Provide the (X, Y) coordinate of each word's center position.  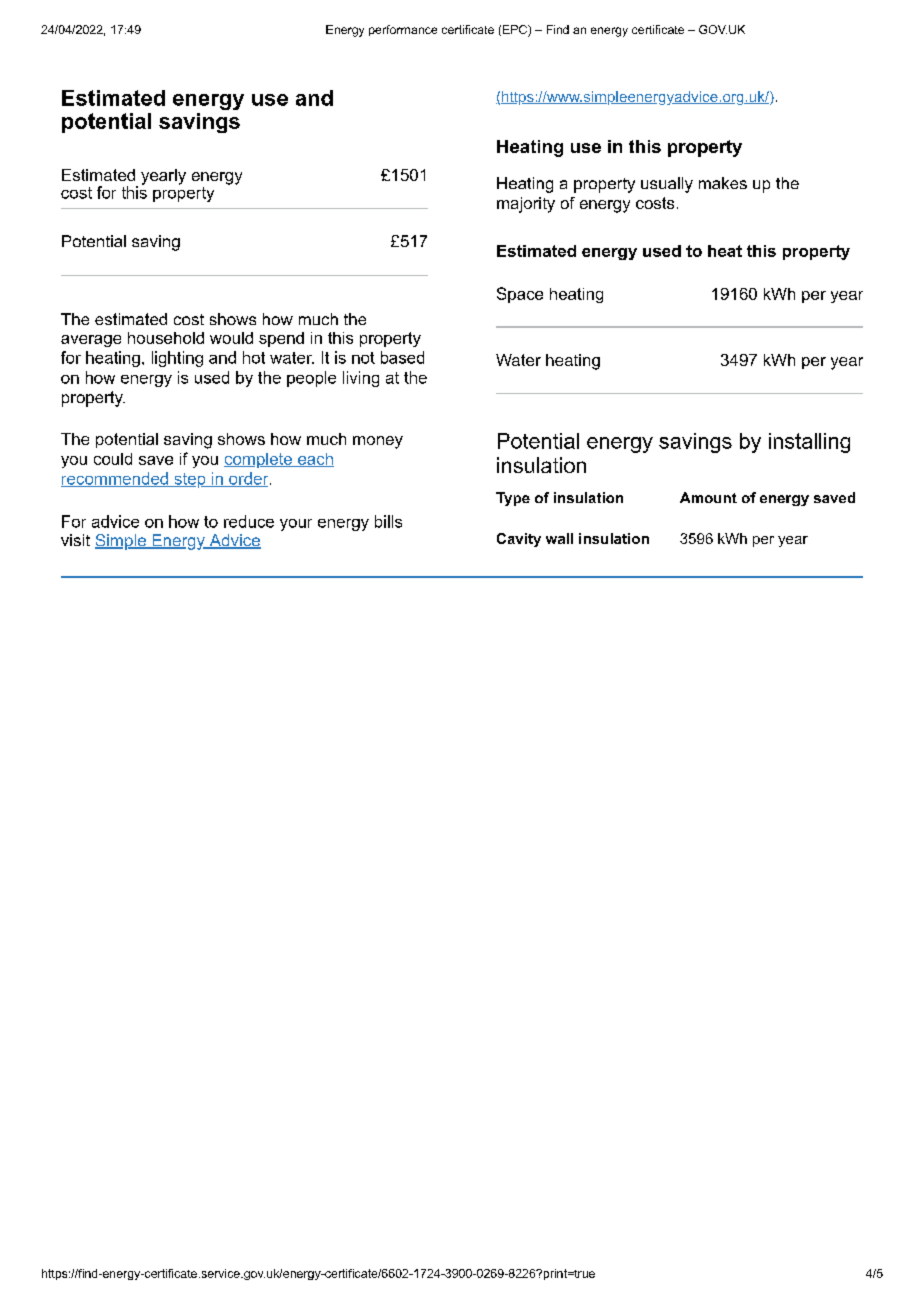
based (402, 357)
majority (526, 205)
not (363, 358)
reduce (249, 521)
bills (388, 521)
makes (723, 183)
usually (667, 185)
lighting (177, 359)
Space (520, 295)
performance (403, 30)
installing (809, 443)
